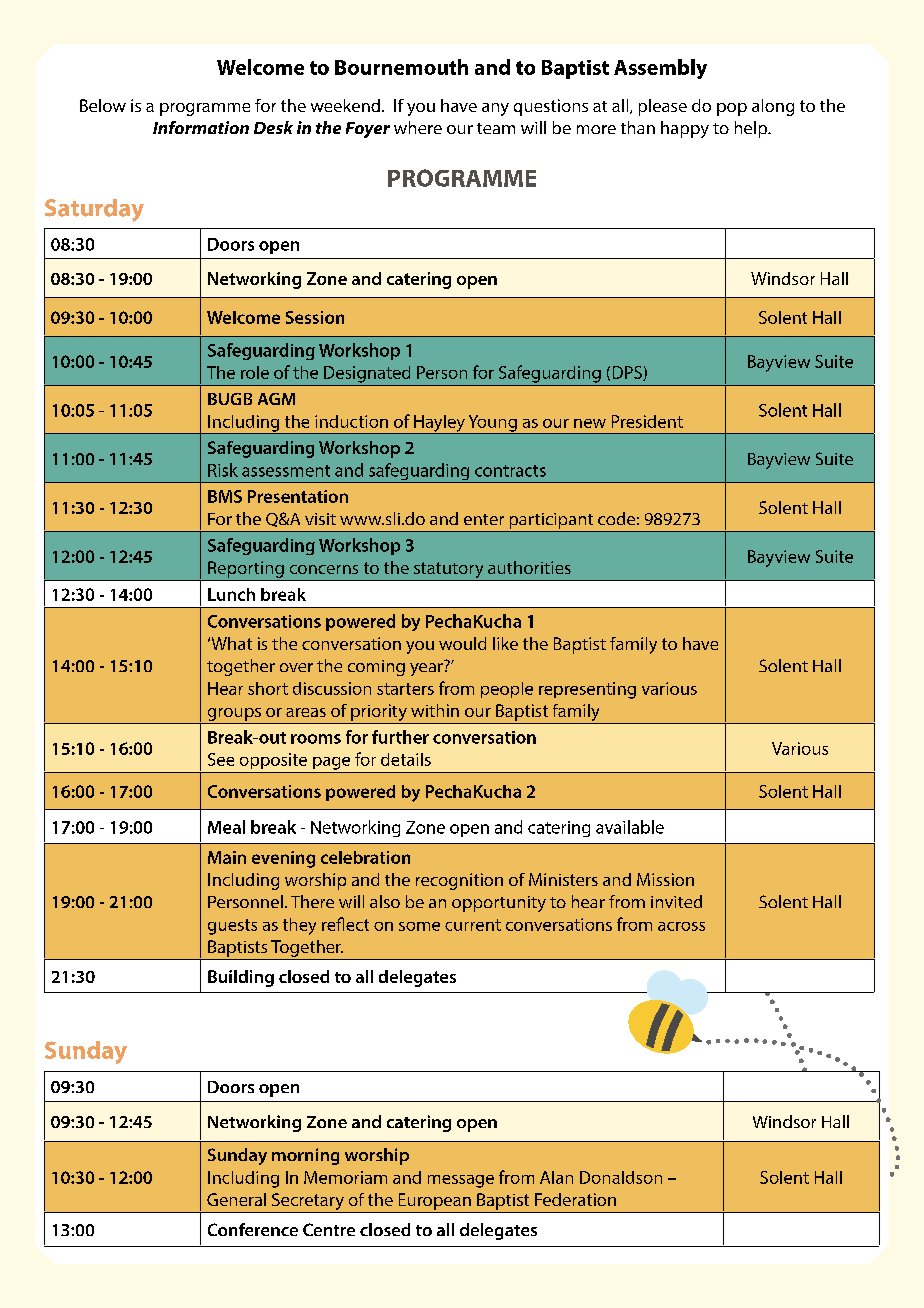 Image resolution: width=924 pixels, height=1308 pixels. What do you see at coordinates (587, 690) in the document?
I see `representing` at bounding box center [587, 690].
